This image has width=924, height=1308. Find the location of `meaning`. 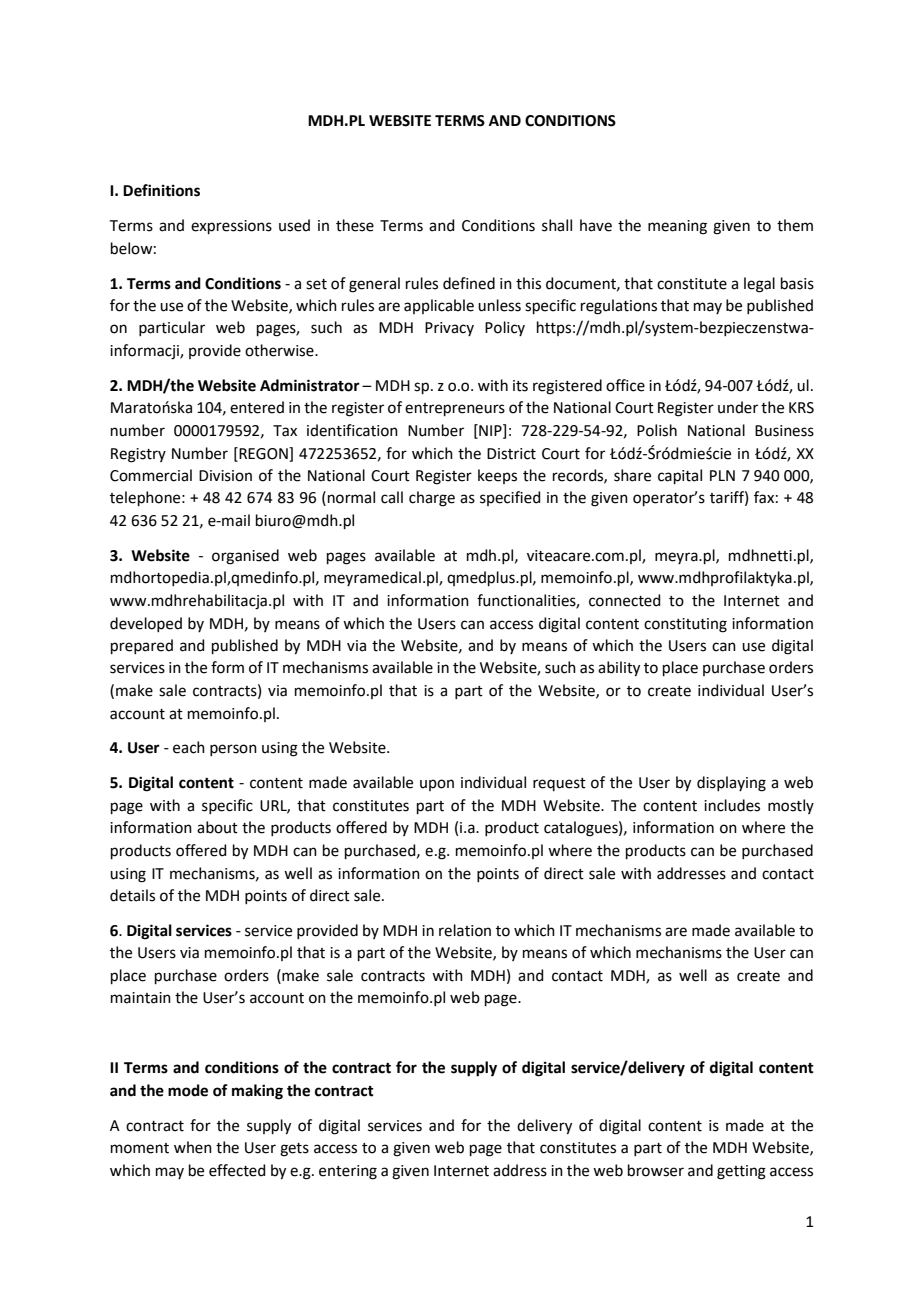

meaning is located at coordinates (677, 227).
